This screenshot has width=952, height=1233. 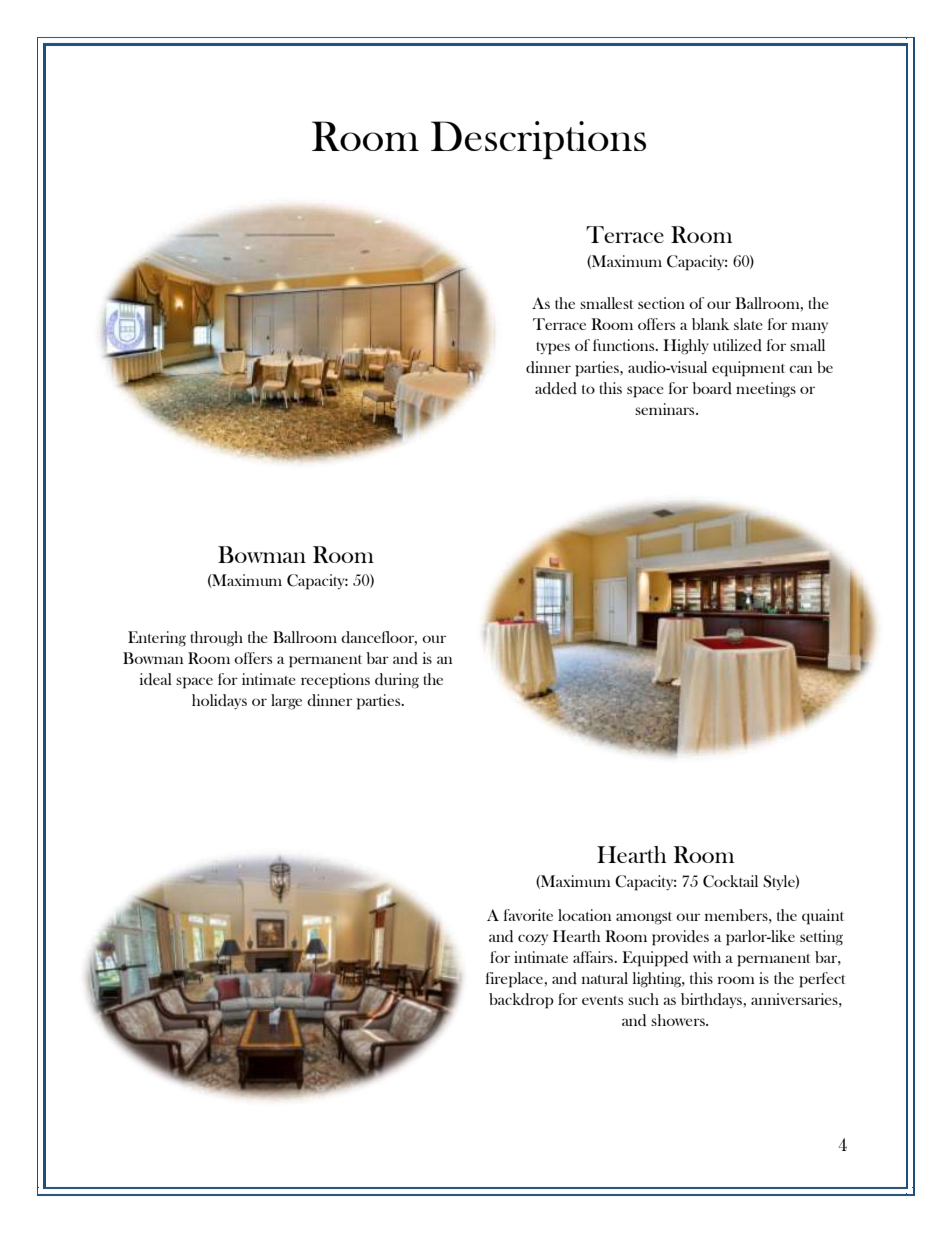 I want to click on equipment, so click(x=748, y=369).
